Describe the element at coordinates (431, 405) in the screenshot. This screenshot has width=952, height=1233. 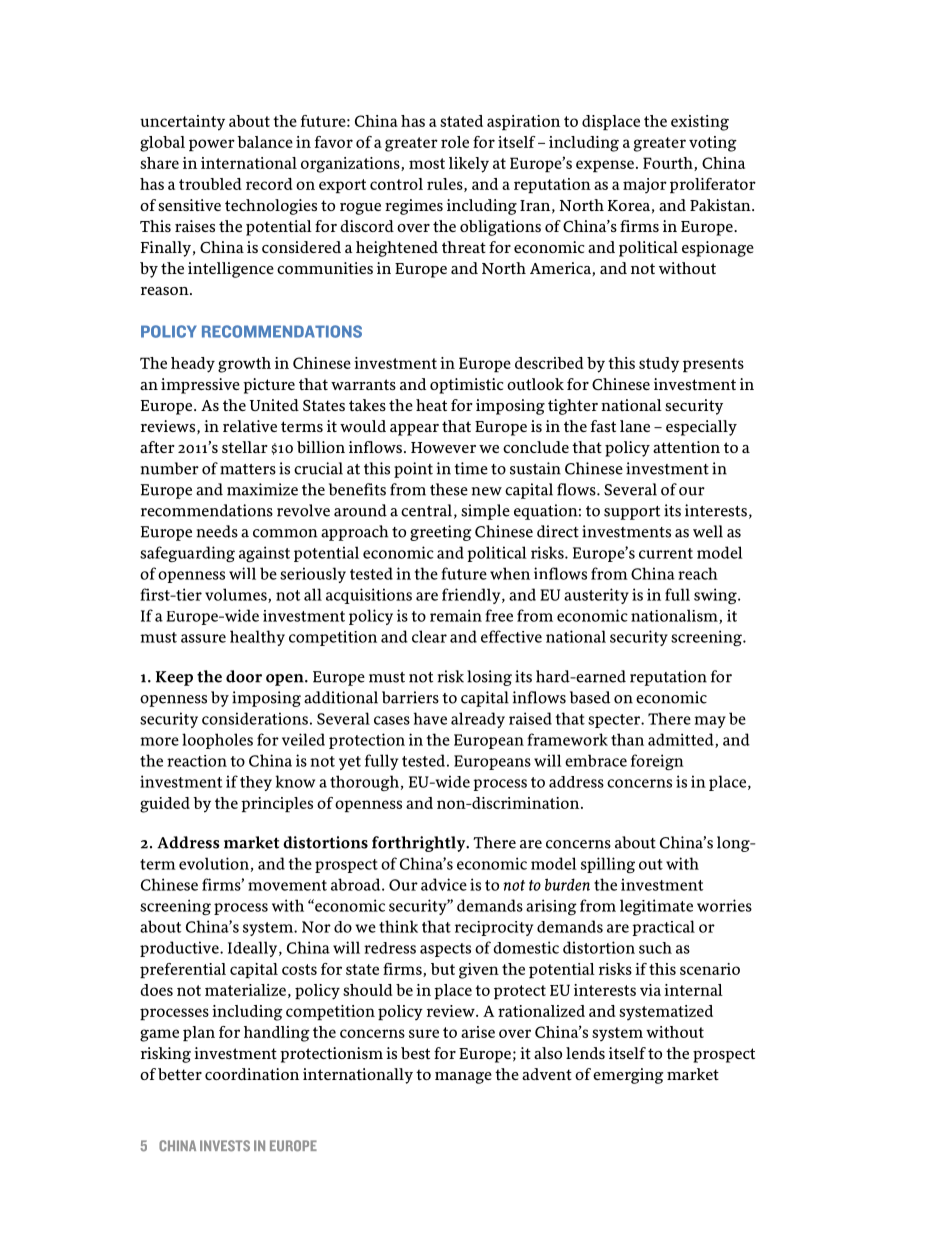
I see `heat` at that location.
